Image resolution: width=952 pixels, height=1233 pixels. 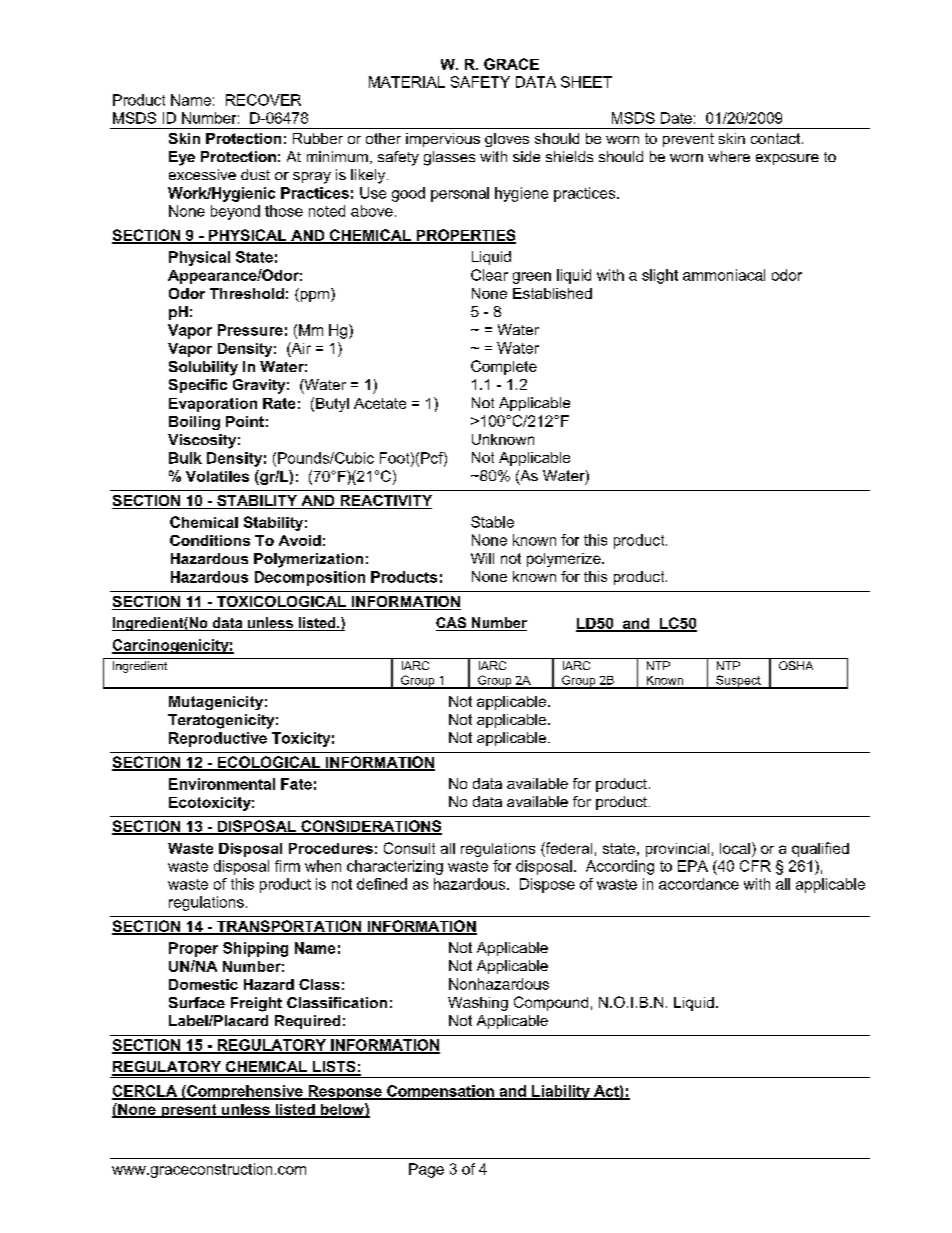 I want to click on contact, so click(x=777, y=138).
